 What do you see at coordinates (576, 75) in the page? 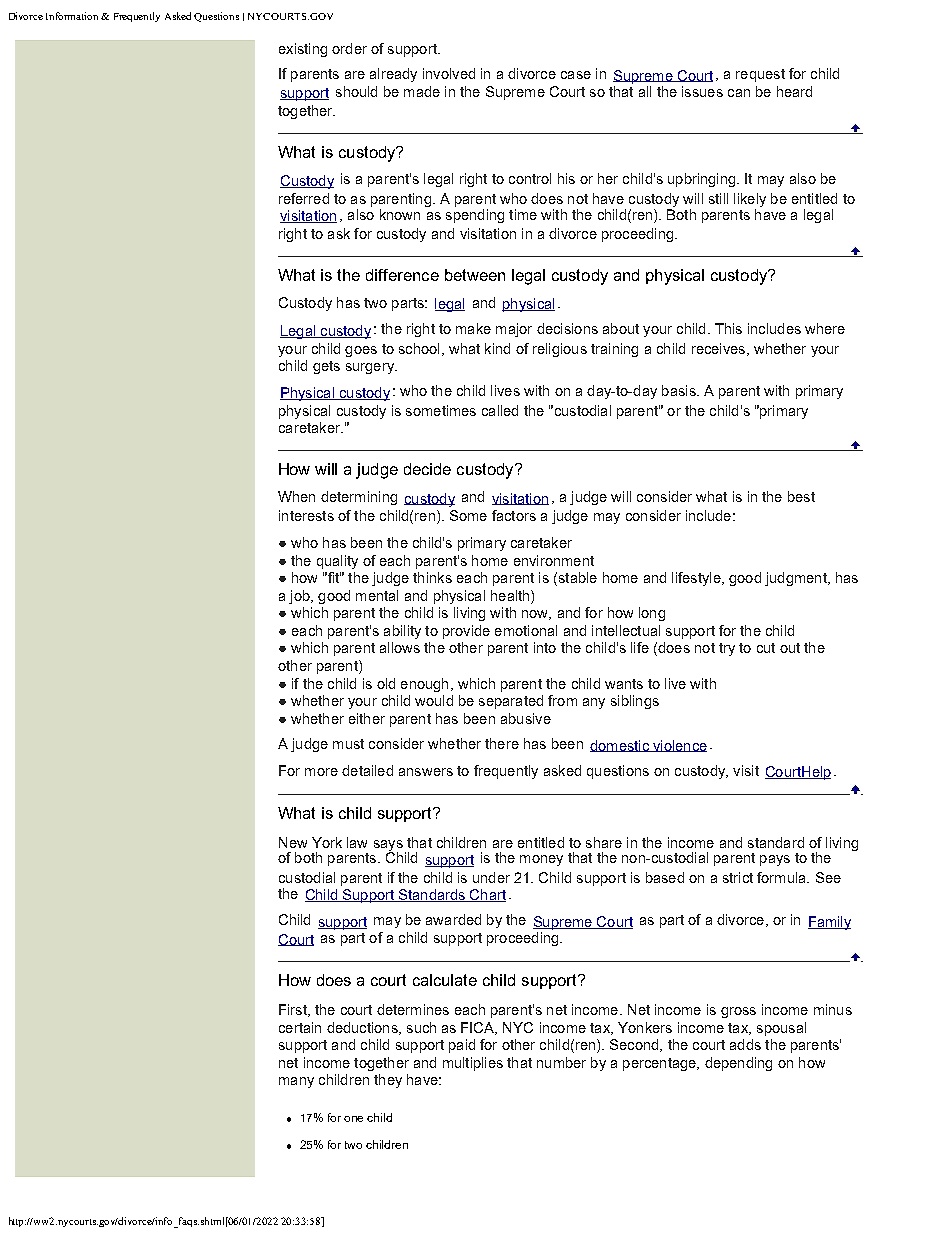
I see `case` at bounding box center [576, 75].
